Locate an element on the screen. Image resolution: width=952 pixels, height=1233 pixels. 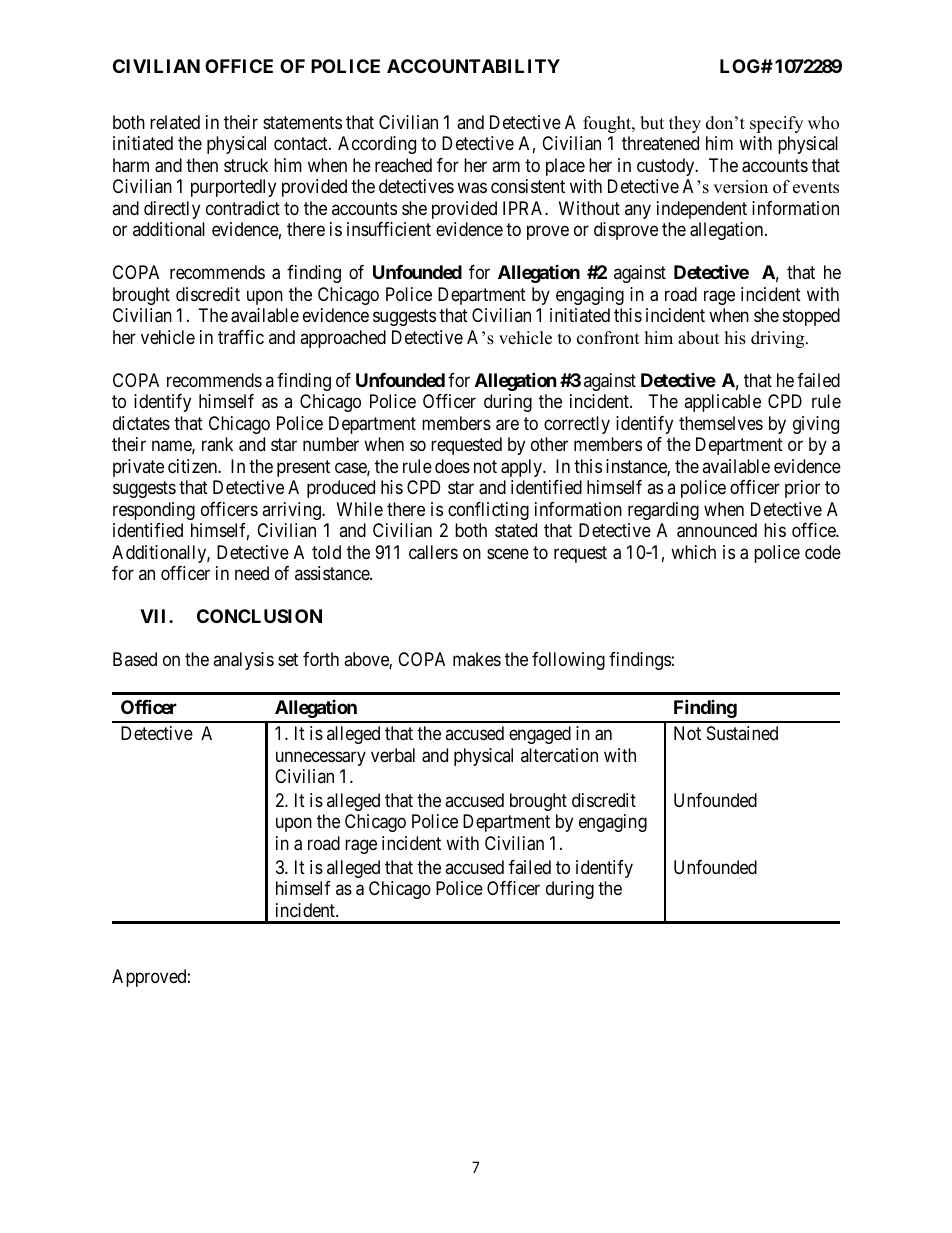
driving is located at coordinates (779, 339).
